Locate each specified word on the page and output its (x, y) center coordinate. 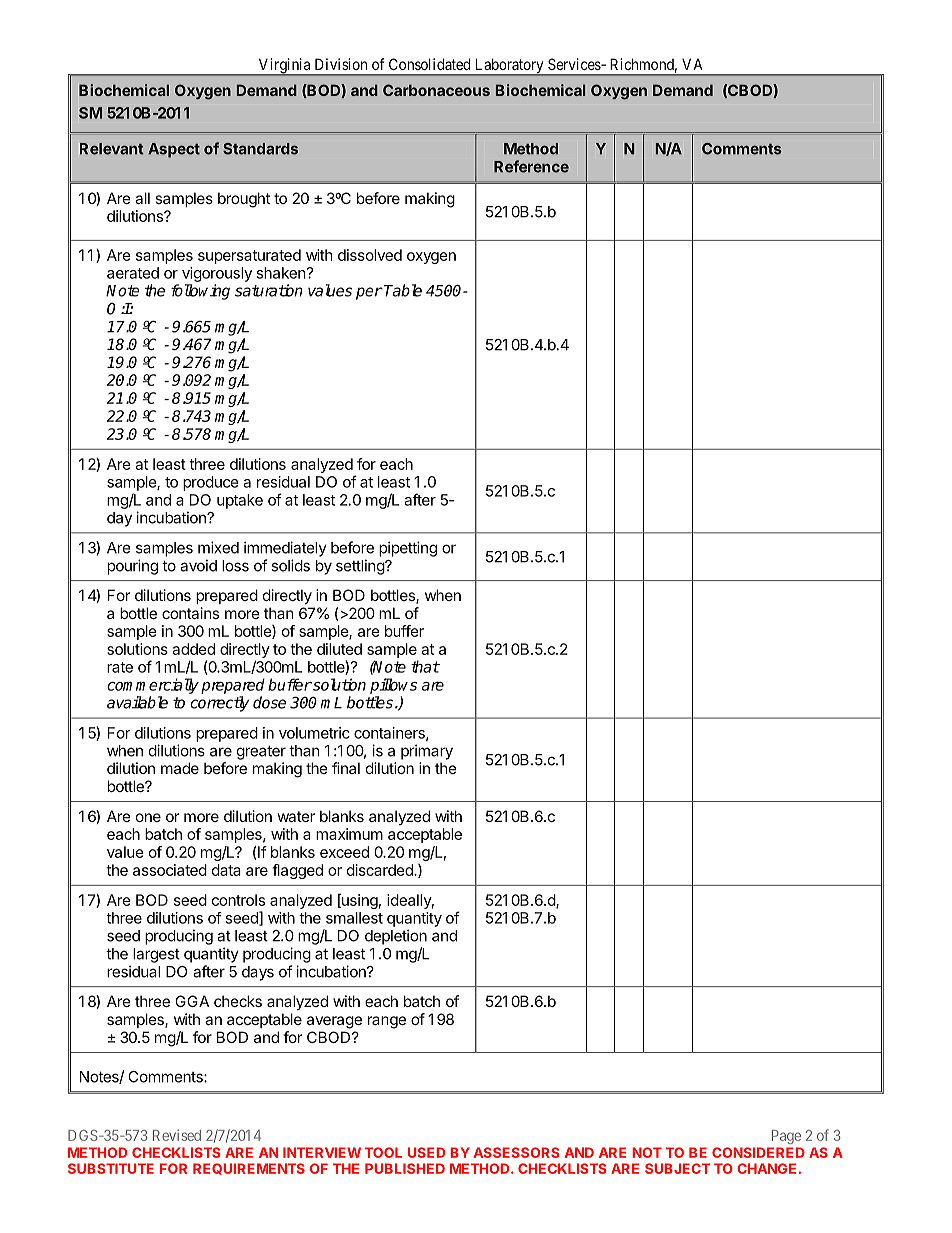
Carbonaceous (436, 90)
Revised (177, 1135)
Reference (531, 166)
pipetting (408, 549)
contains (190, 613)
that (425, 666)
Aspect (174, 150)
